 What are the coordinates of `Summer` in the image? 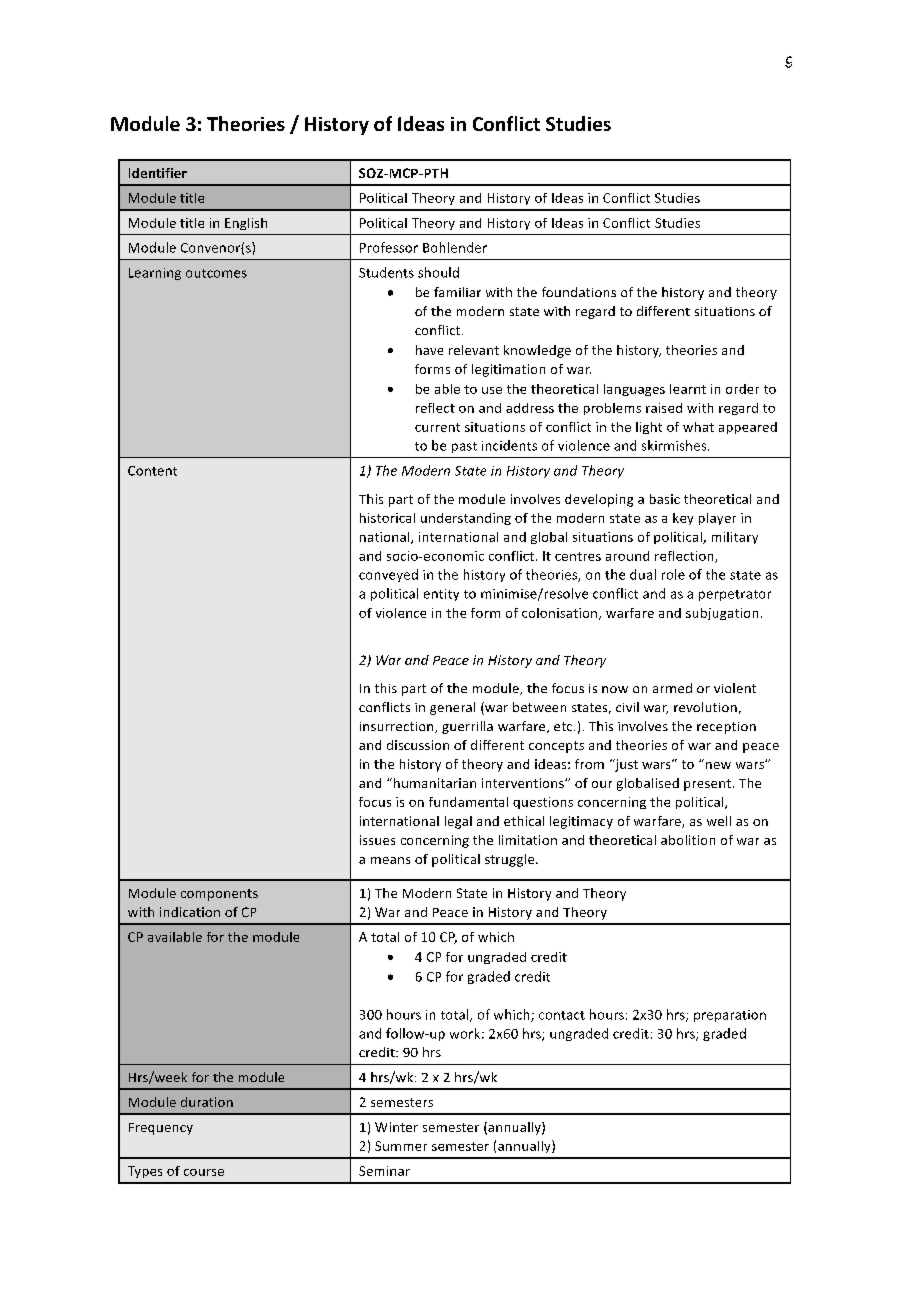 It's located at (401, 1146).
